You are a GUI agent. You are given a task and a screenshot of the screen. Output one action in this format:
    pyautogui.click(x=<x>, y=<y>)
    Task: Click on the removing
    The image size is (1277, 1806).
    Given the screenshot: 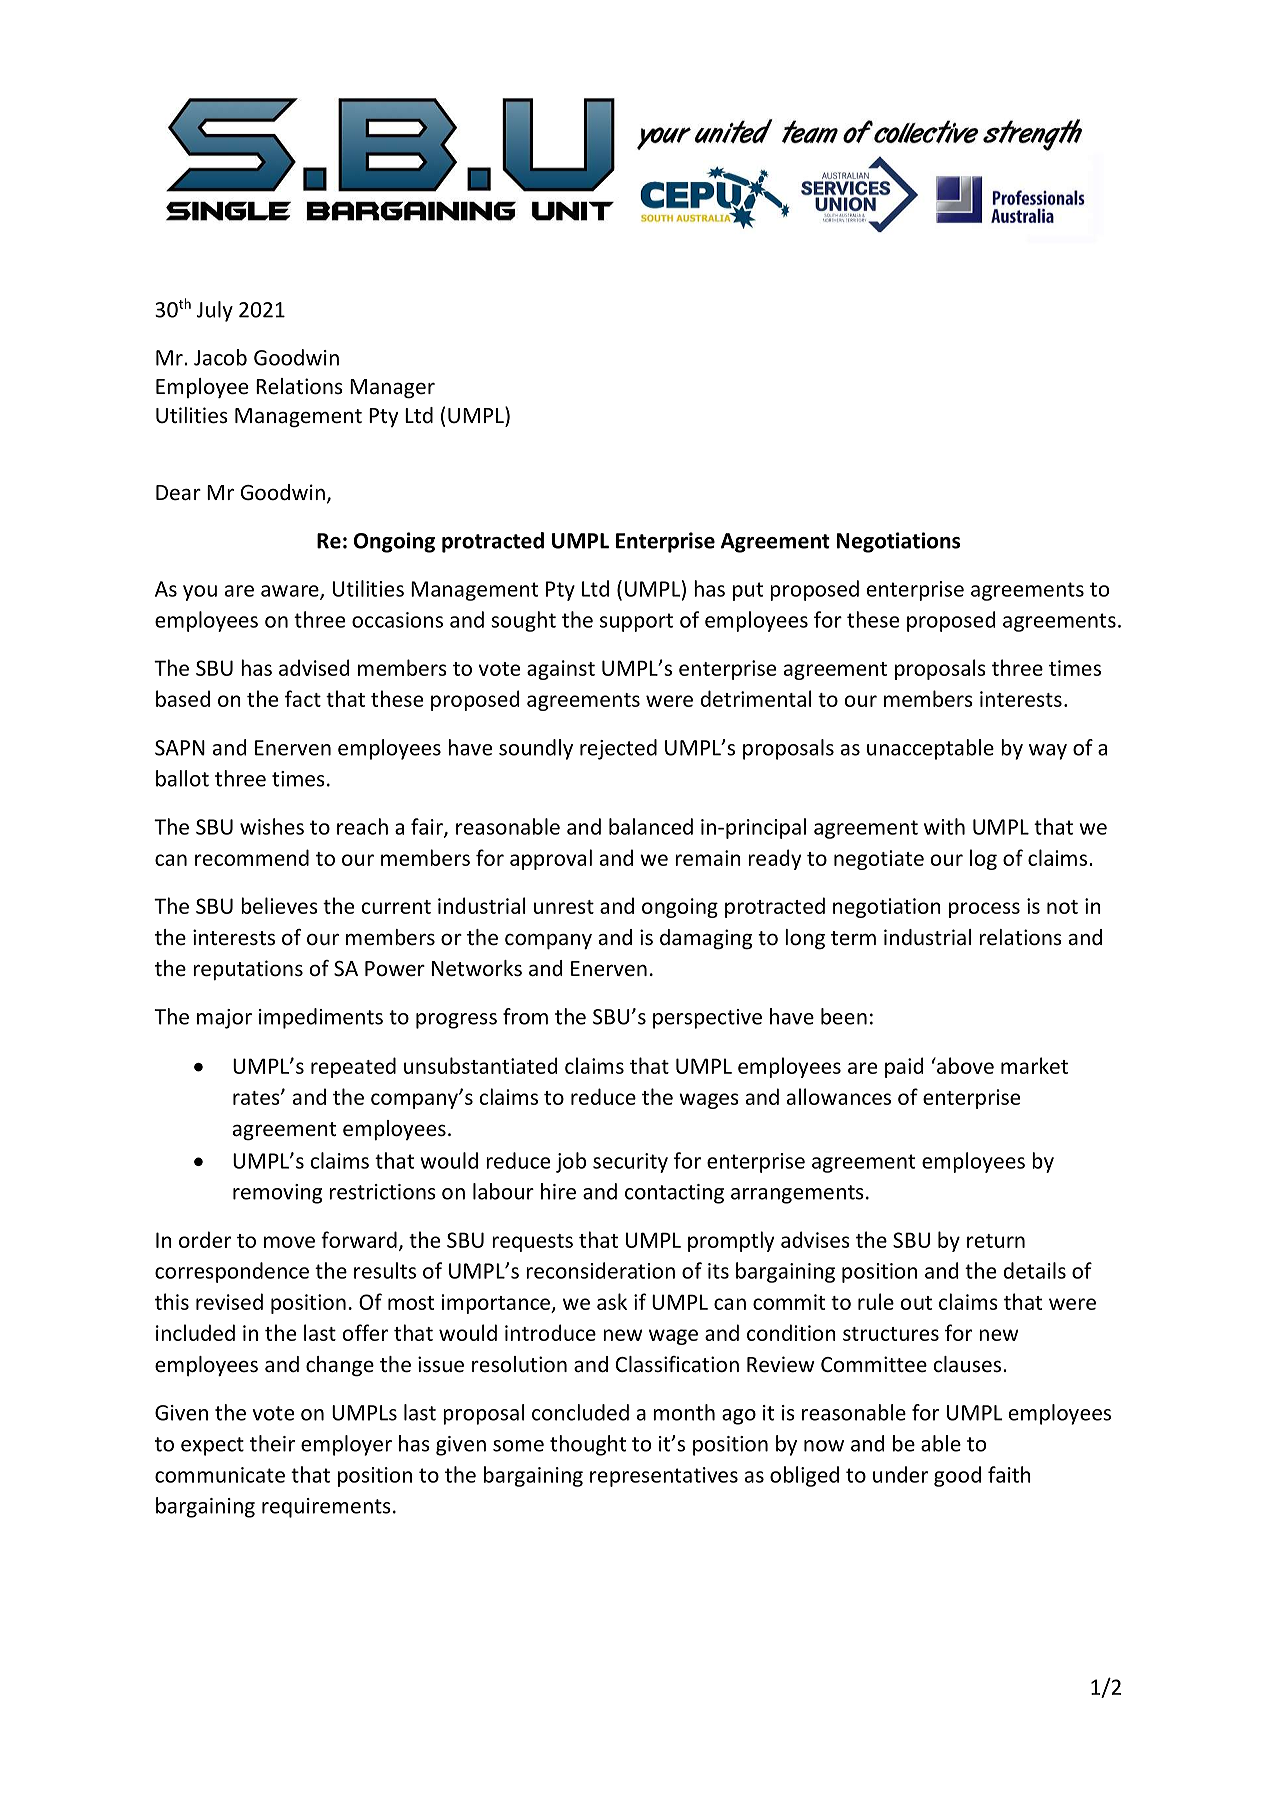 What is the action you would take?
    pyautogui.click(x=277, y=1194)
